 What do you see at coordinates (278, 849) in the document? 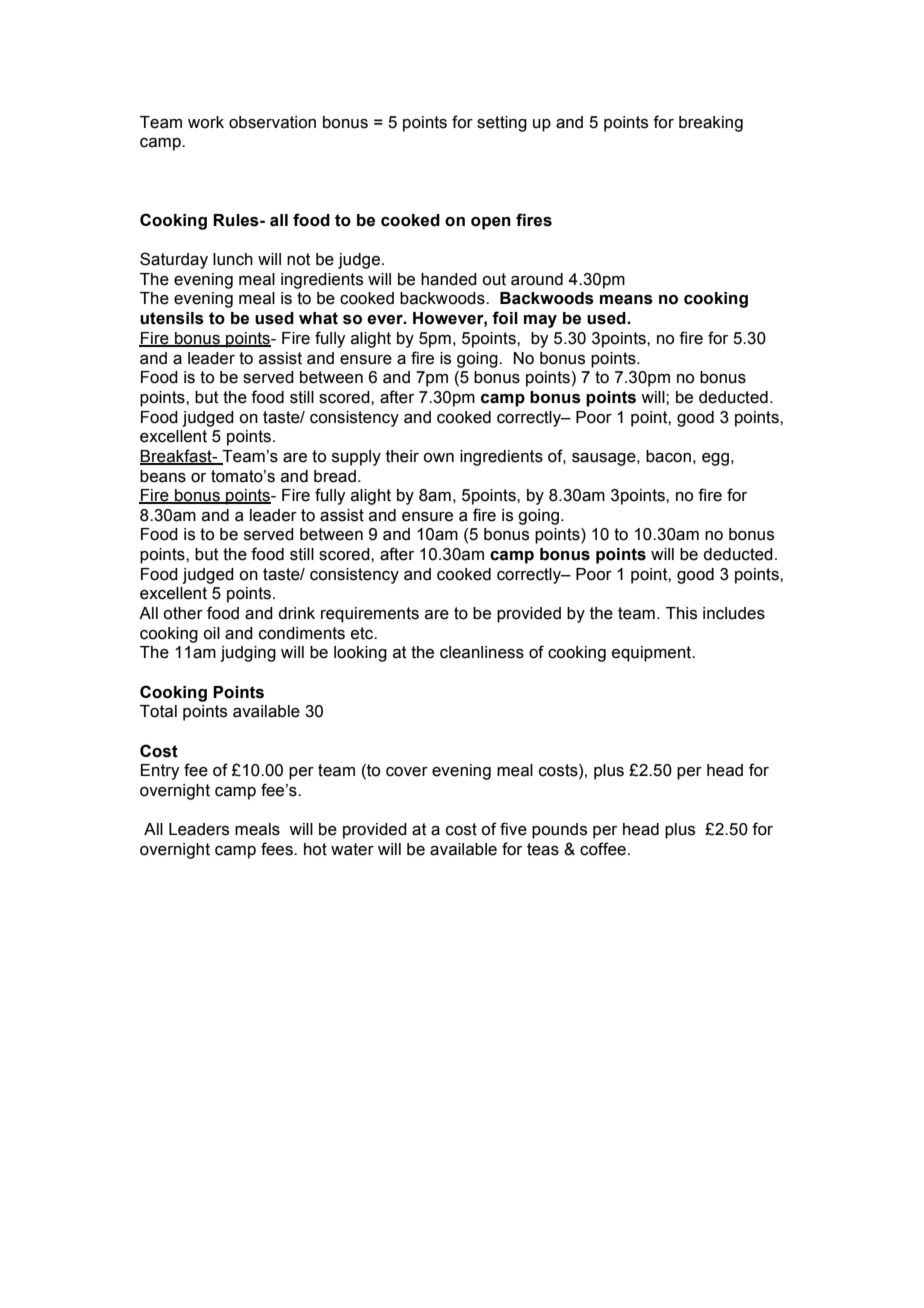
I see `fees` at bounding box center [278, 849].
